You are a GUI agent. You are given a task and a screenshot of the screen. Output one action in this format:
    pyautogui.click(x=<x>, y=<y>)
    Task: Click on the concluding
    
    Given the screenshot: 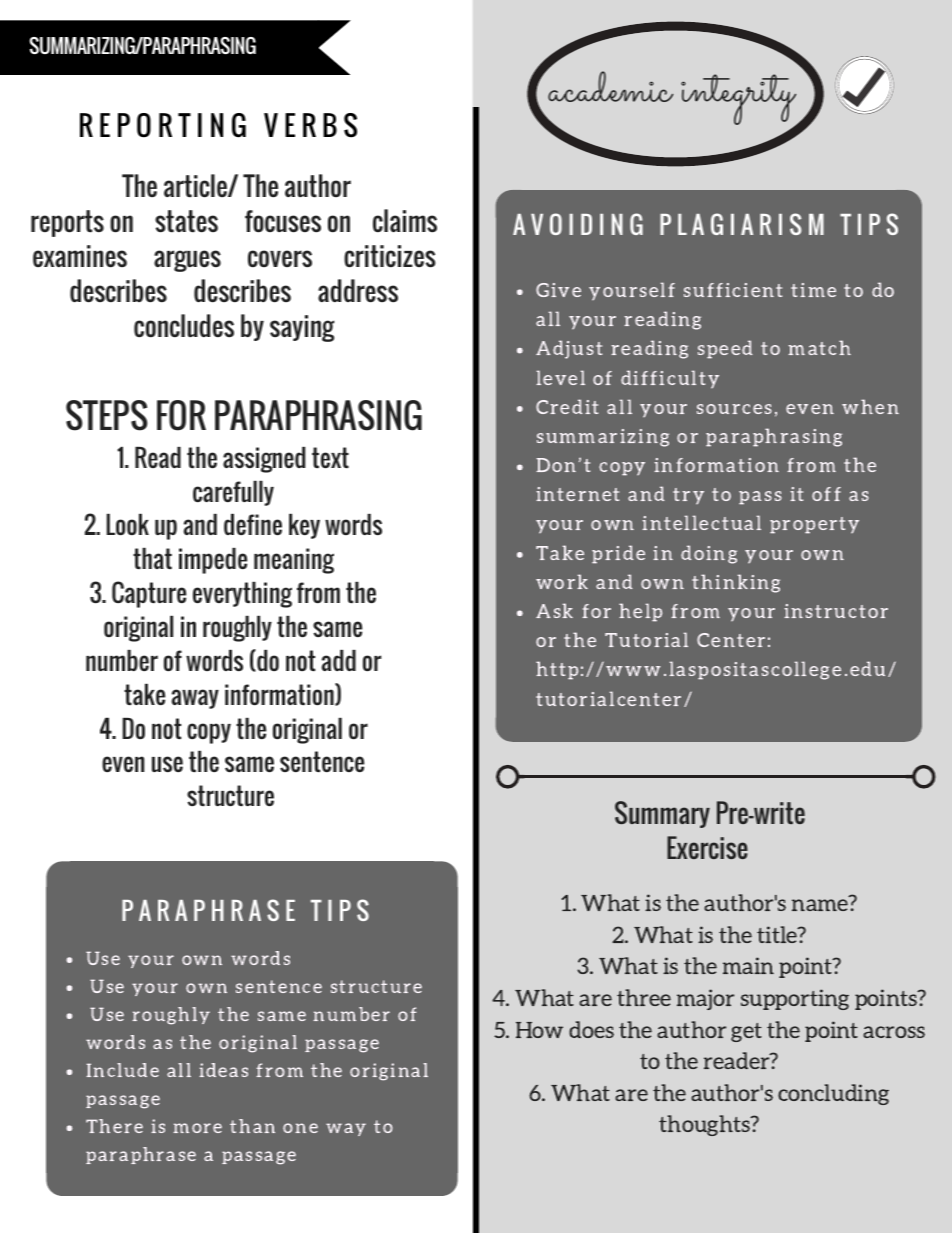 What is the action you would take?
    pyautogui.click(x=833, y=1094)
